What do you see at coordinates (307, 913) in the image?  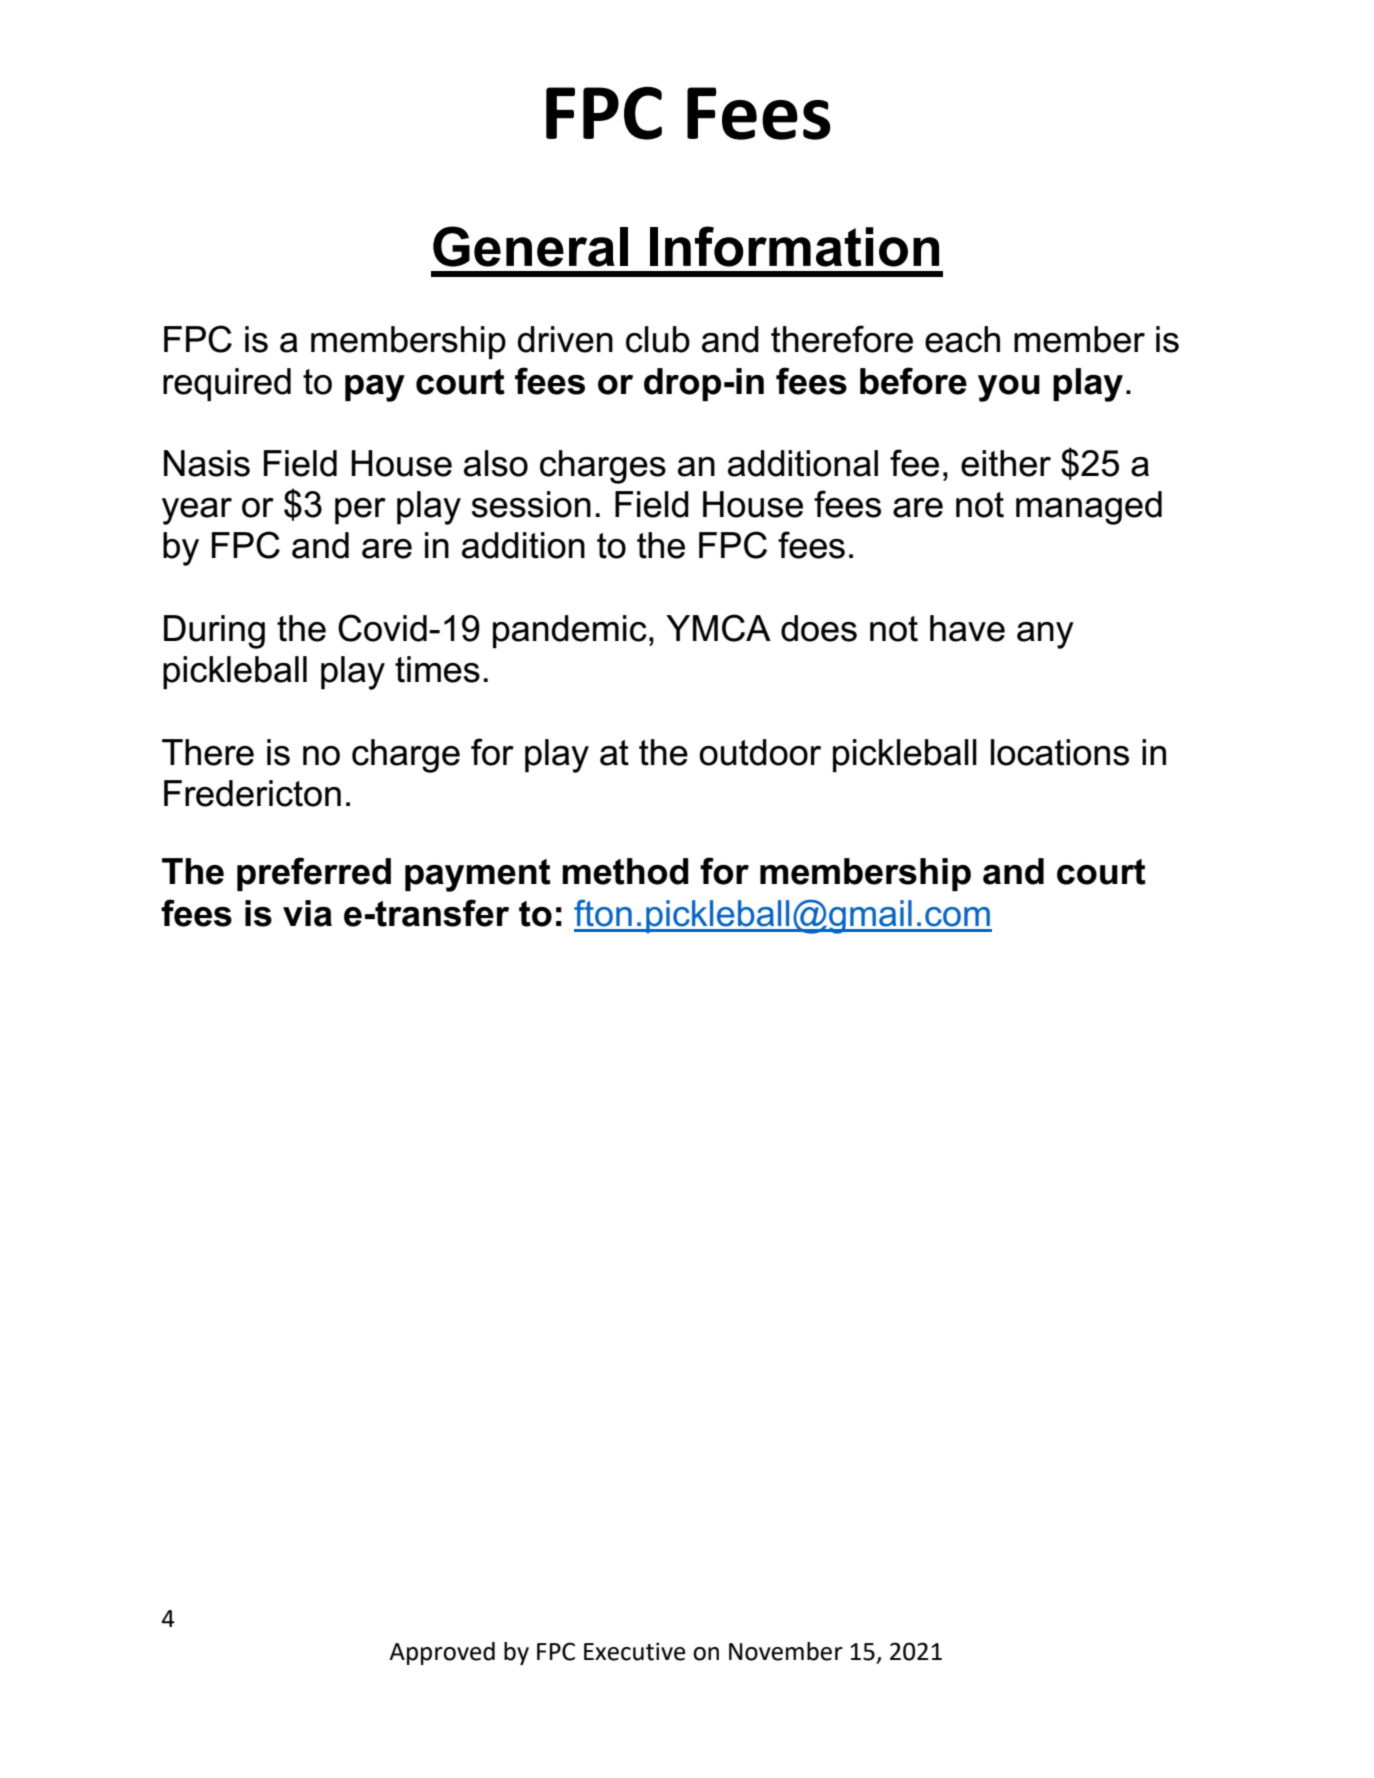 I see `via` at bounding box center [307, 913].
